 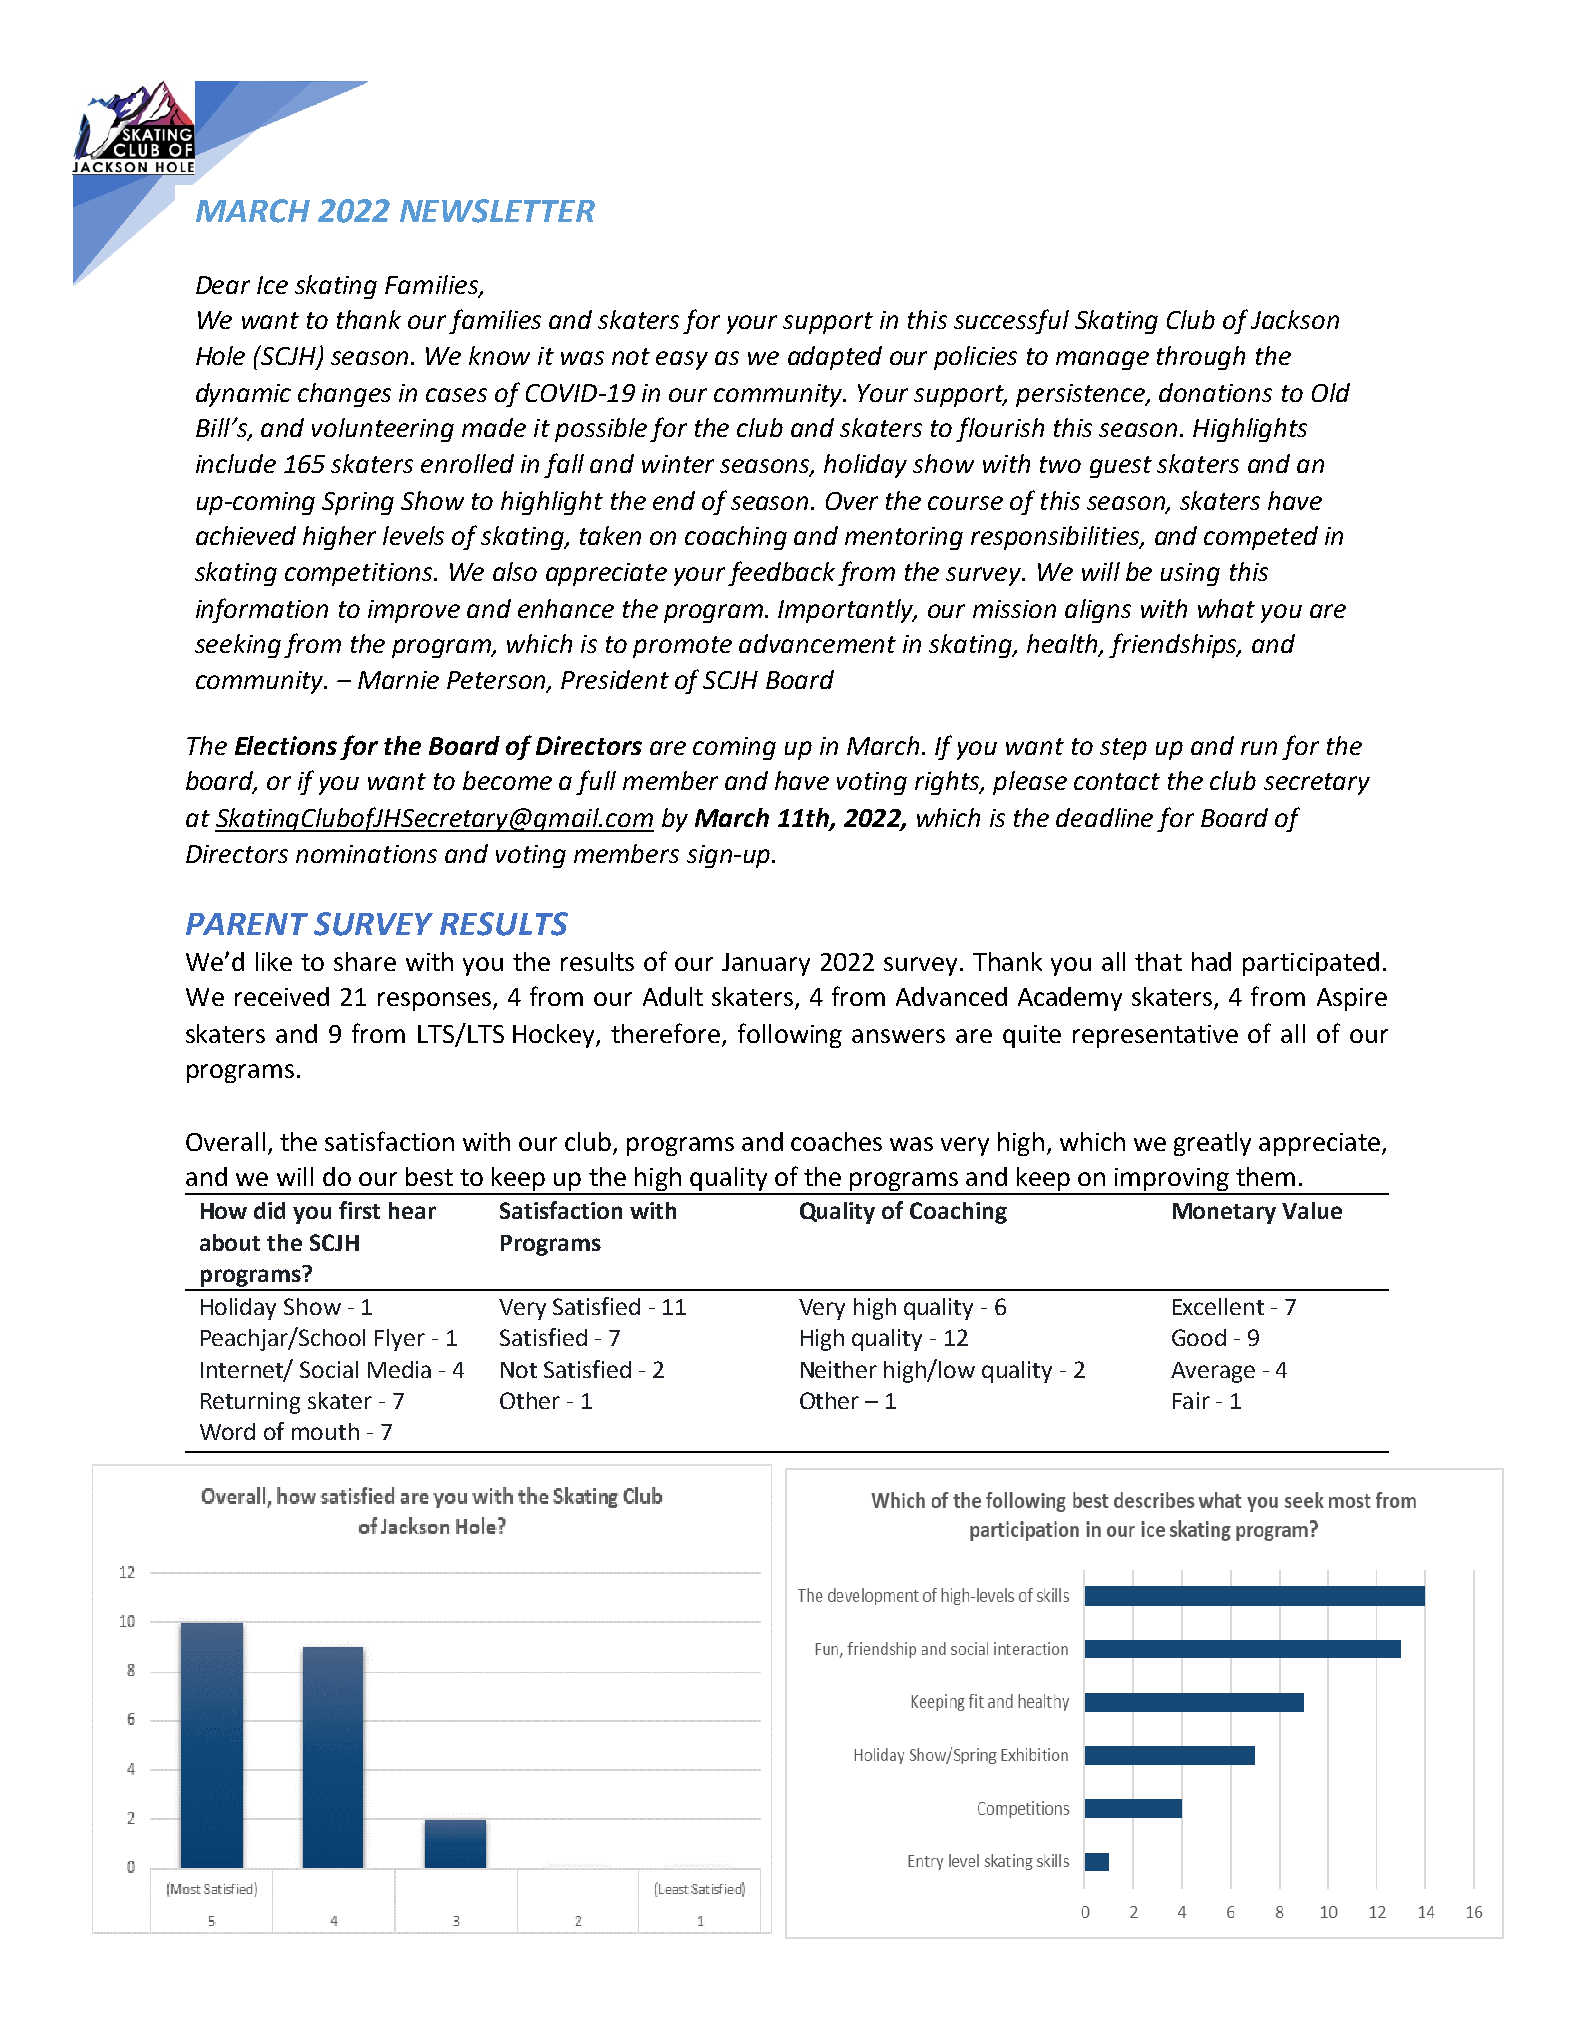 What do you see at coordinates (1211, 961) in the image?
I see `had` at bounding box center [1211, 961].
